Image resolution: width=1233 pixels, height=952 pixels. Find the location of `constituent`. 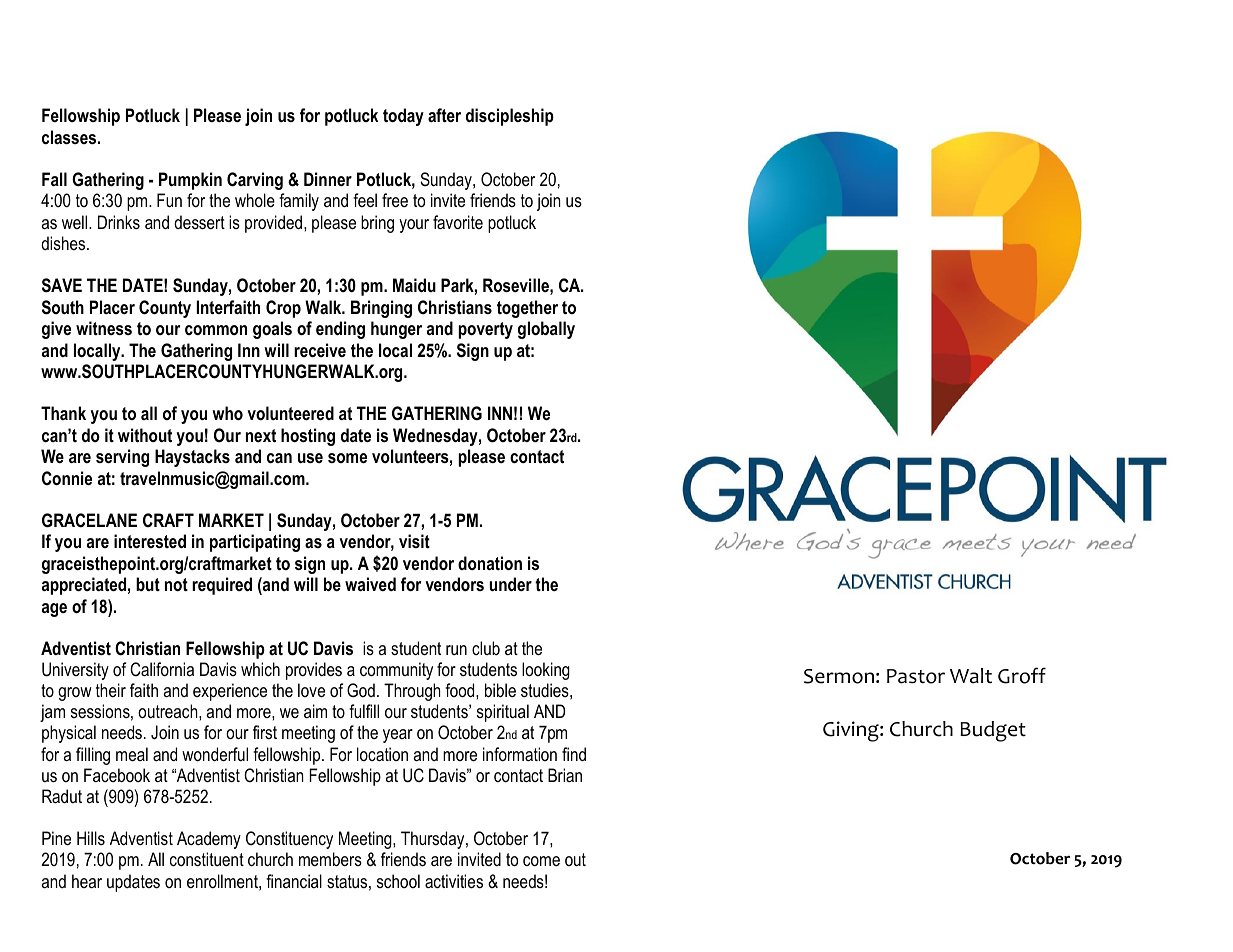

constituent is located at coordinates (207, 859).
